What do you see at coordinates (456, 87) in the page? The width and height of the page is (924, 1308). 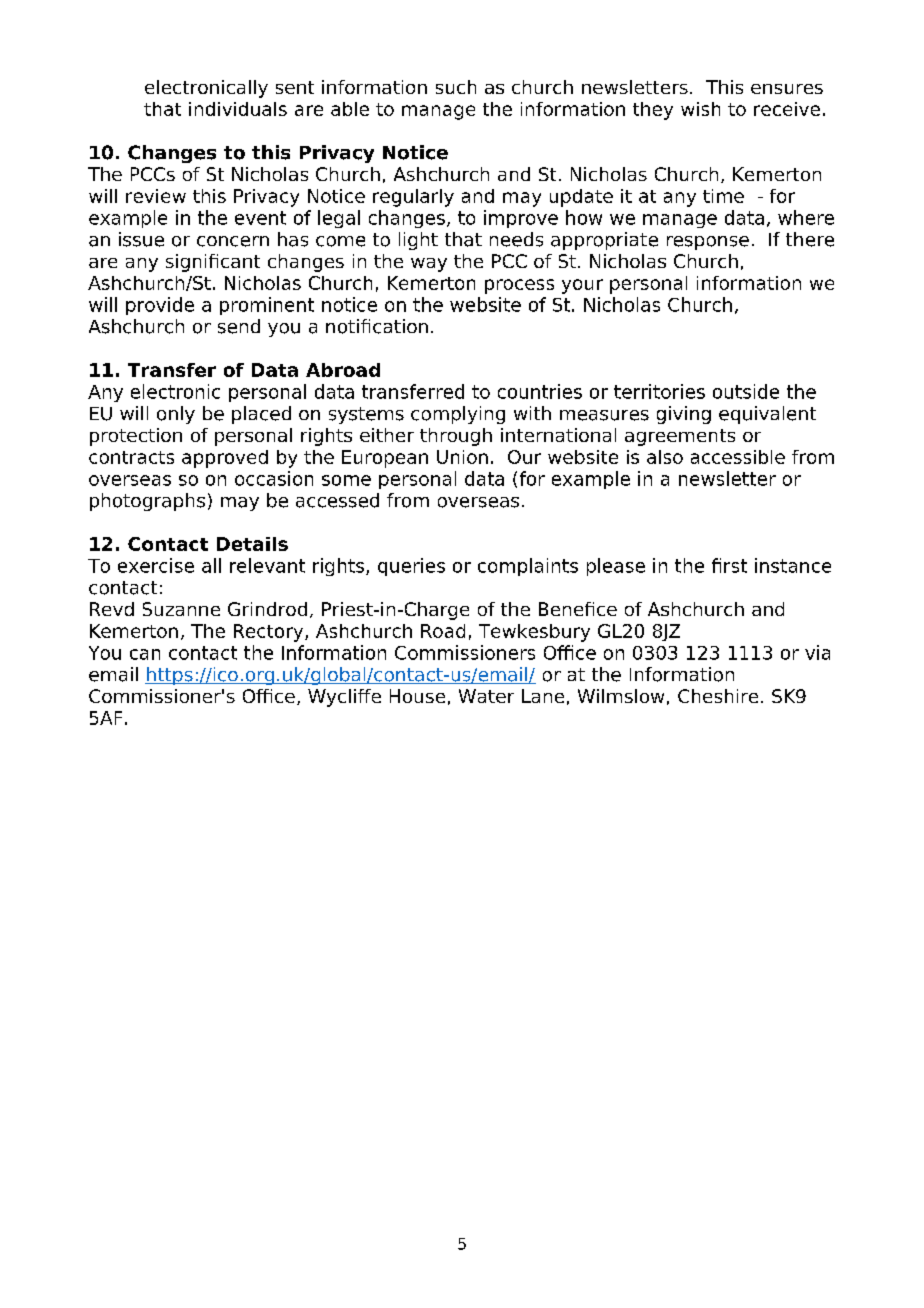 I see `such` at bounding box center [456, 87].
